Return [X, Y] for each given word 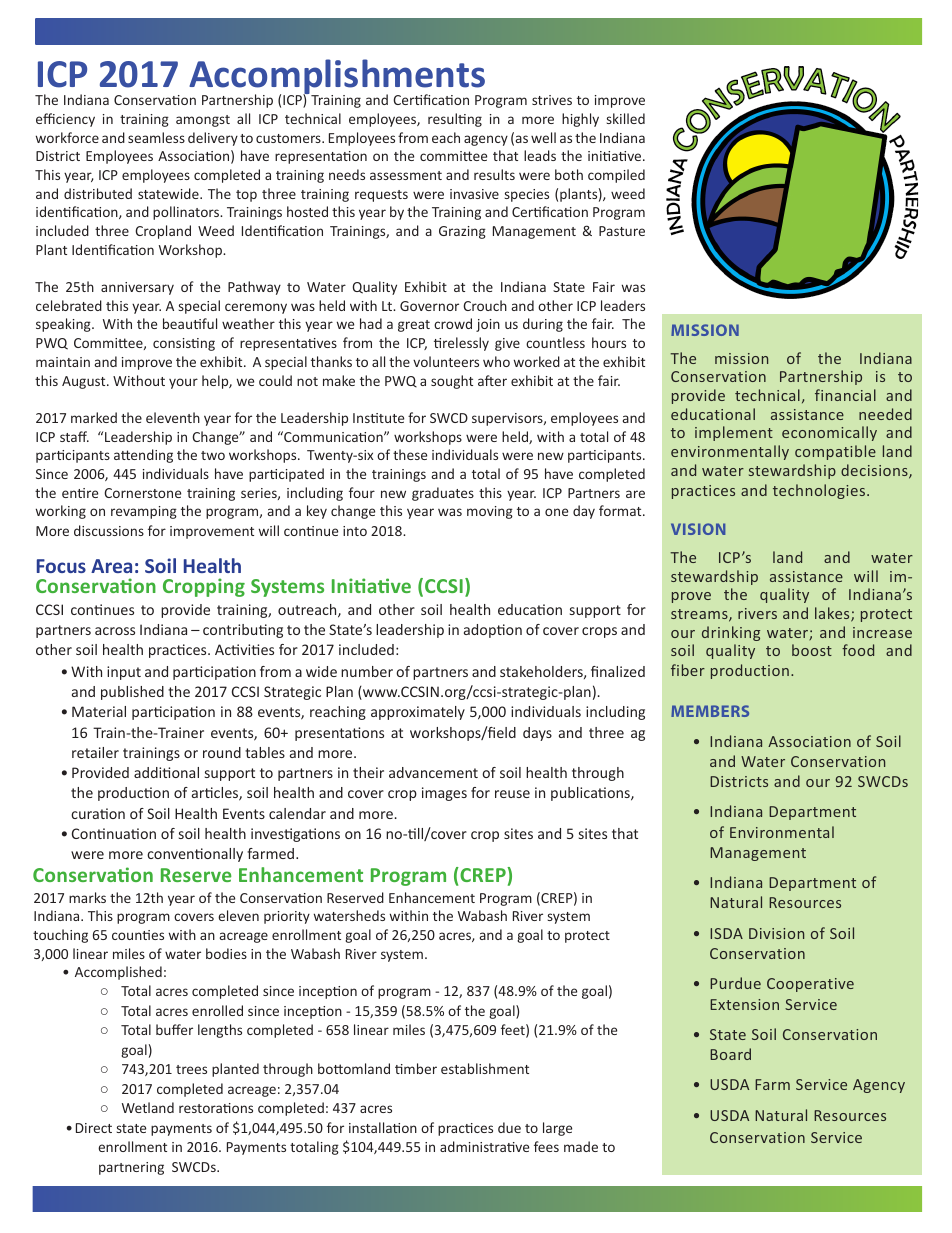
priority [287, 917]
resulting [455, 120]
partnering [131, 1168]
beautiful [190, 323]
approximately [418, 713]
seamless [156, 137]
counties [138, 935]
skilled [626, 118]
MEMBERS [710, 711]
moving [490, 512]
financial [845, 395]
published [132, 693]
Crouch [485, 305]
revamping [144, 512]
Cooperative [810, 985]
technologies [819, 491]
